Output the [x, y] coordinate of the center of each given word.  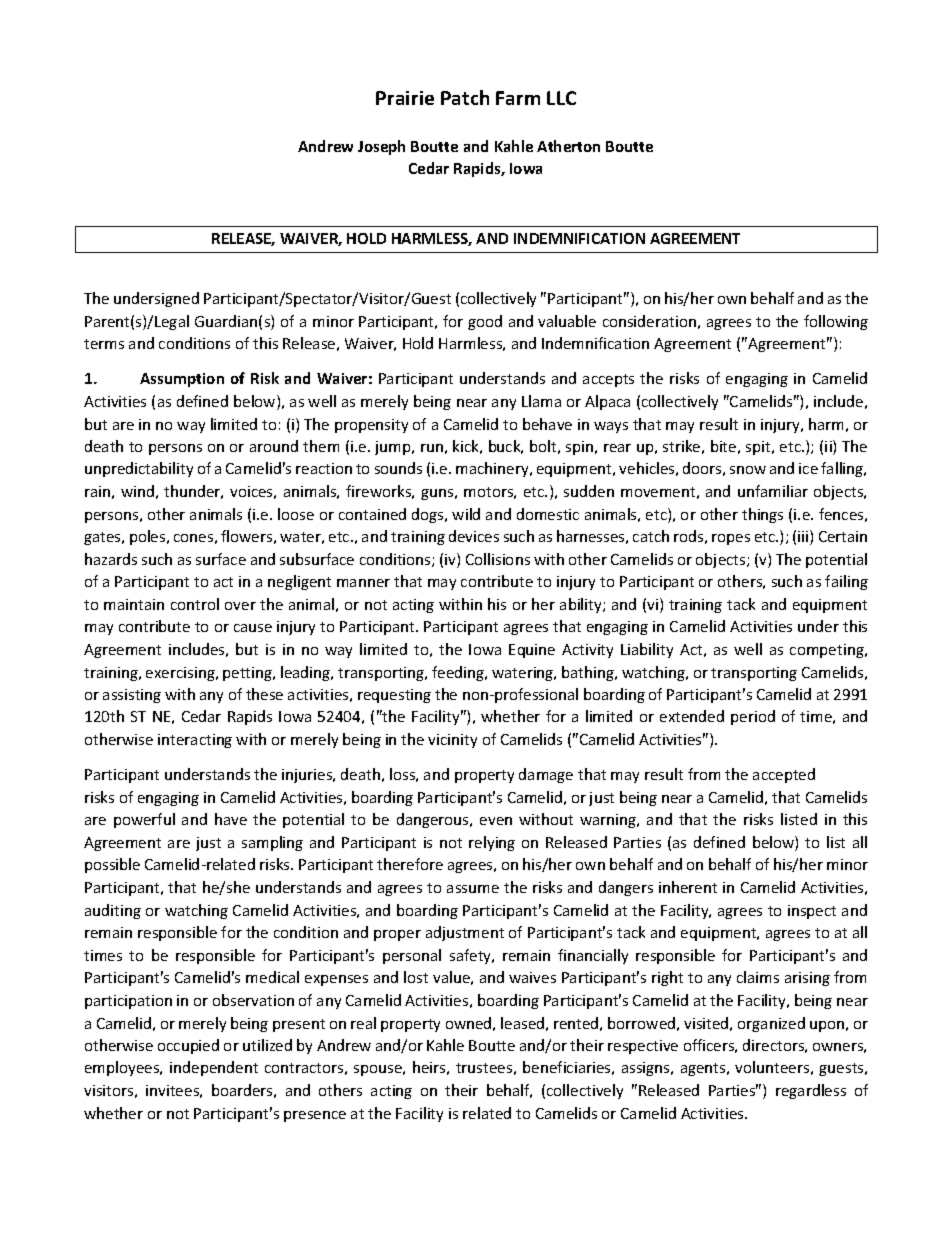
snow [748, 470]
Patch [465, 97]
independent [214, 1068]
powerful [144, 820]
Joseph [381, 147]
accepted [784, 775]
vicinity [452, 741]
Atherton [568, 146]
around [274, 446]
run [432, 448]
